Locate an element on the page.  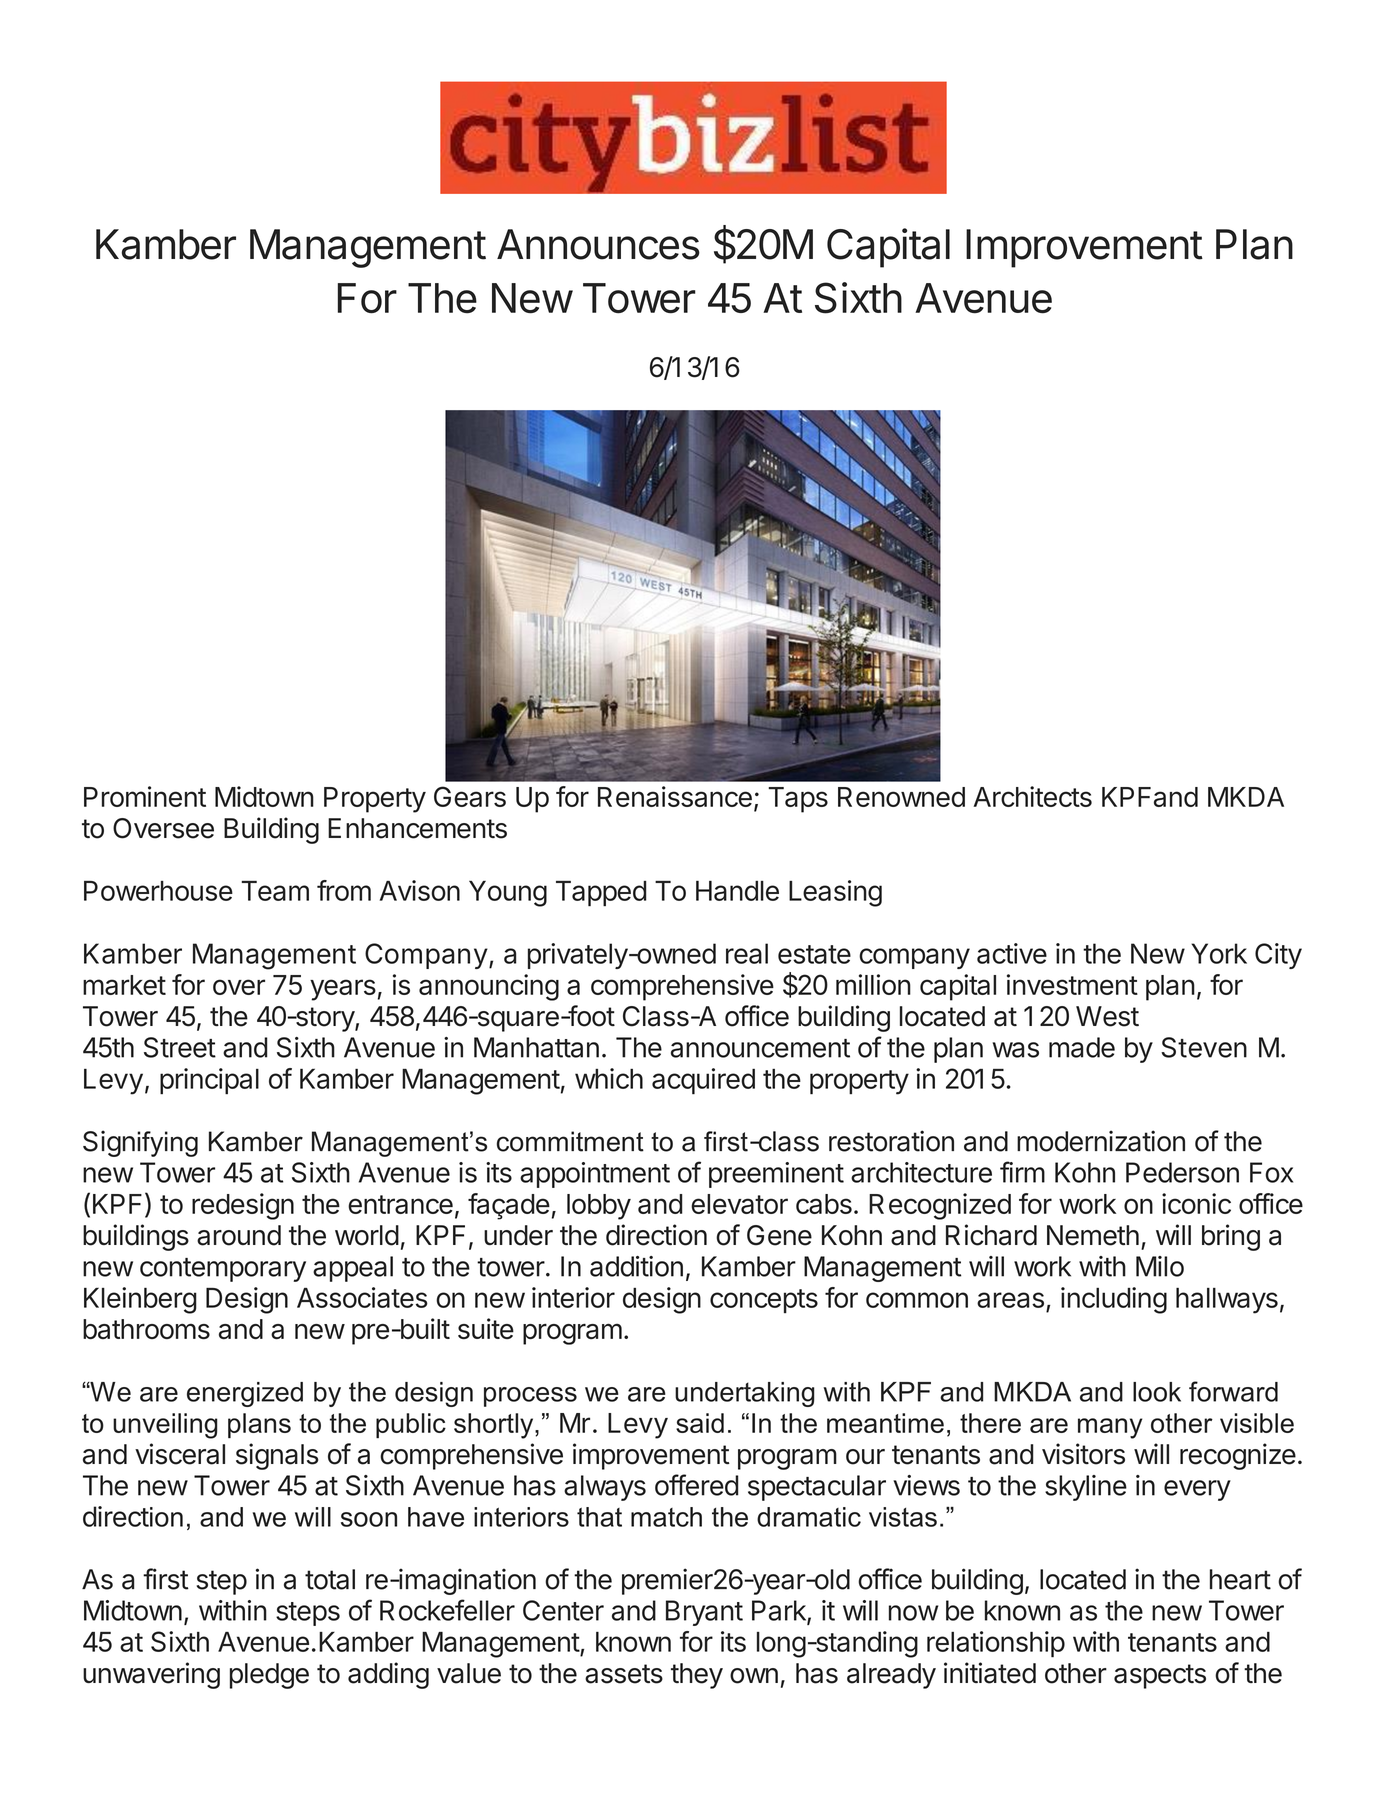
Announces is located at coordinates (598, 244).
